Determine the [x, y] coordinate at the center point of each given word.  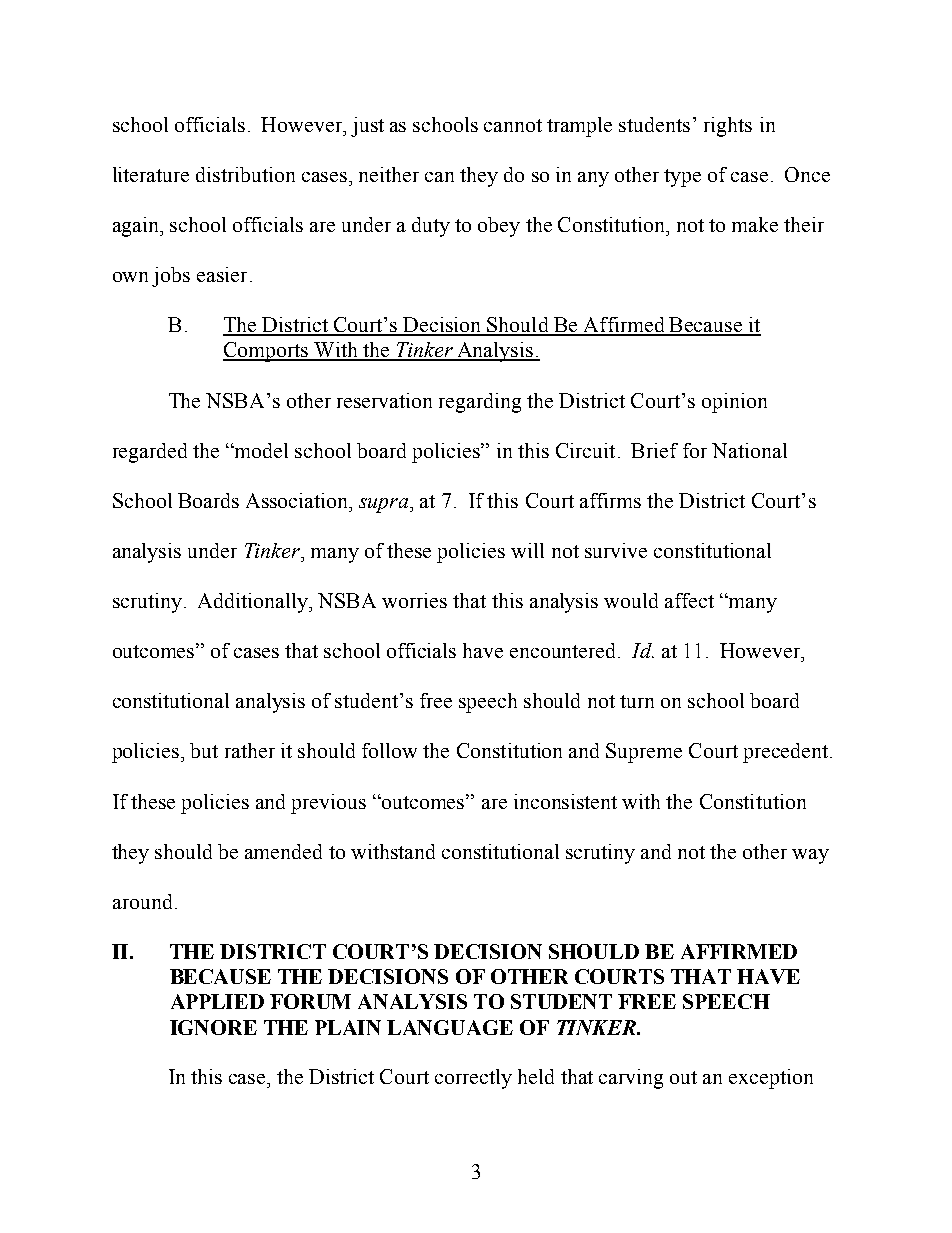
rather [250, 750]
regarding [480, 403]
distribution [245, 174]
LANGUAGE [450, 1027]
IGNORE [213, 1027]
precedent [787, 753]
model [260, 450]
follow [389, 750]
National [749, 450]
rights [728, 127]
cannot [513, 125]
